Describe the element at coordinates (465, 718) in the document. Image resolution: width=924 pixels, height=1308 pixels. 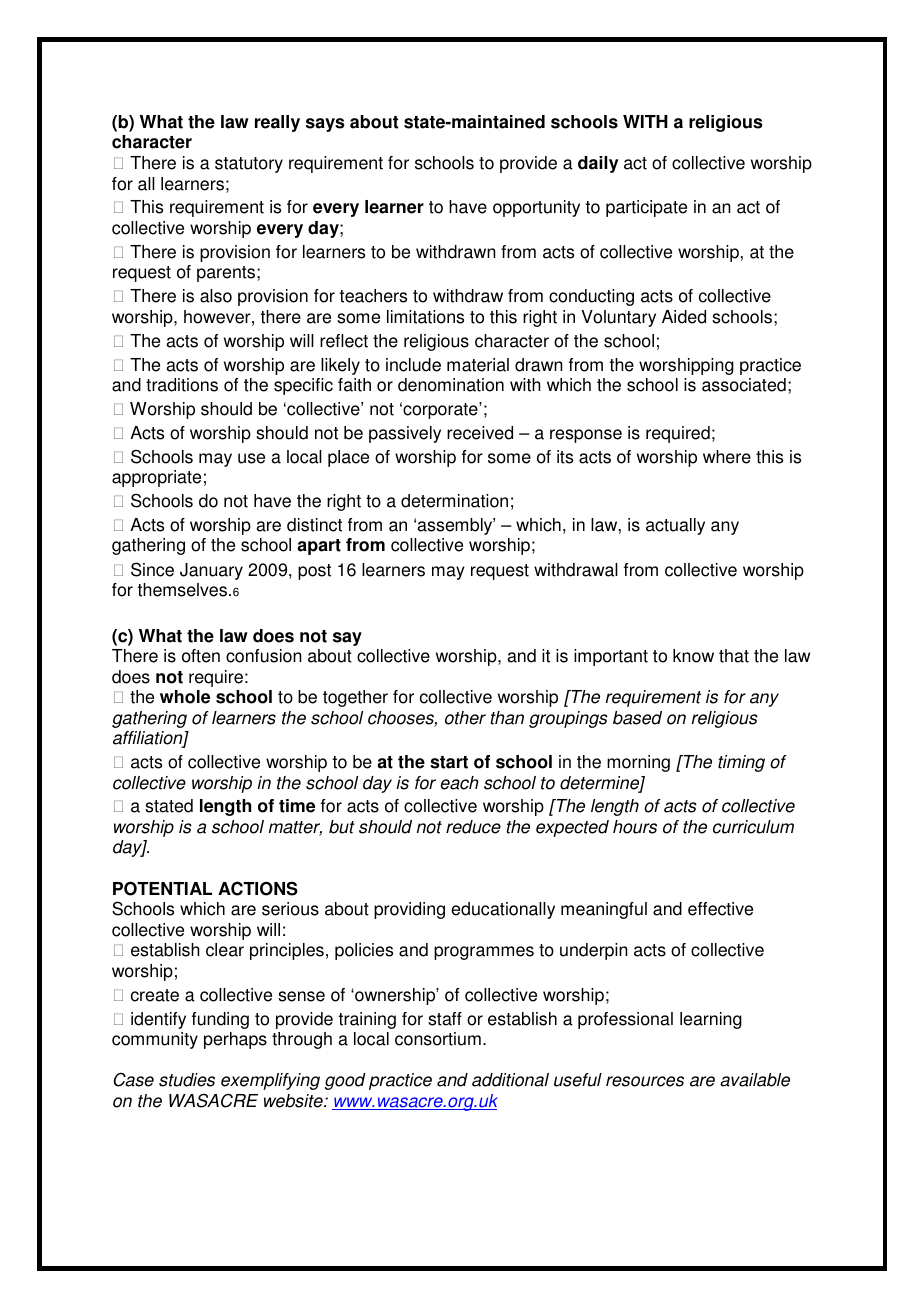
I see `other` at that location.
